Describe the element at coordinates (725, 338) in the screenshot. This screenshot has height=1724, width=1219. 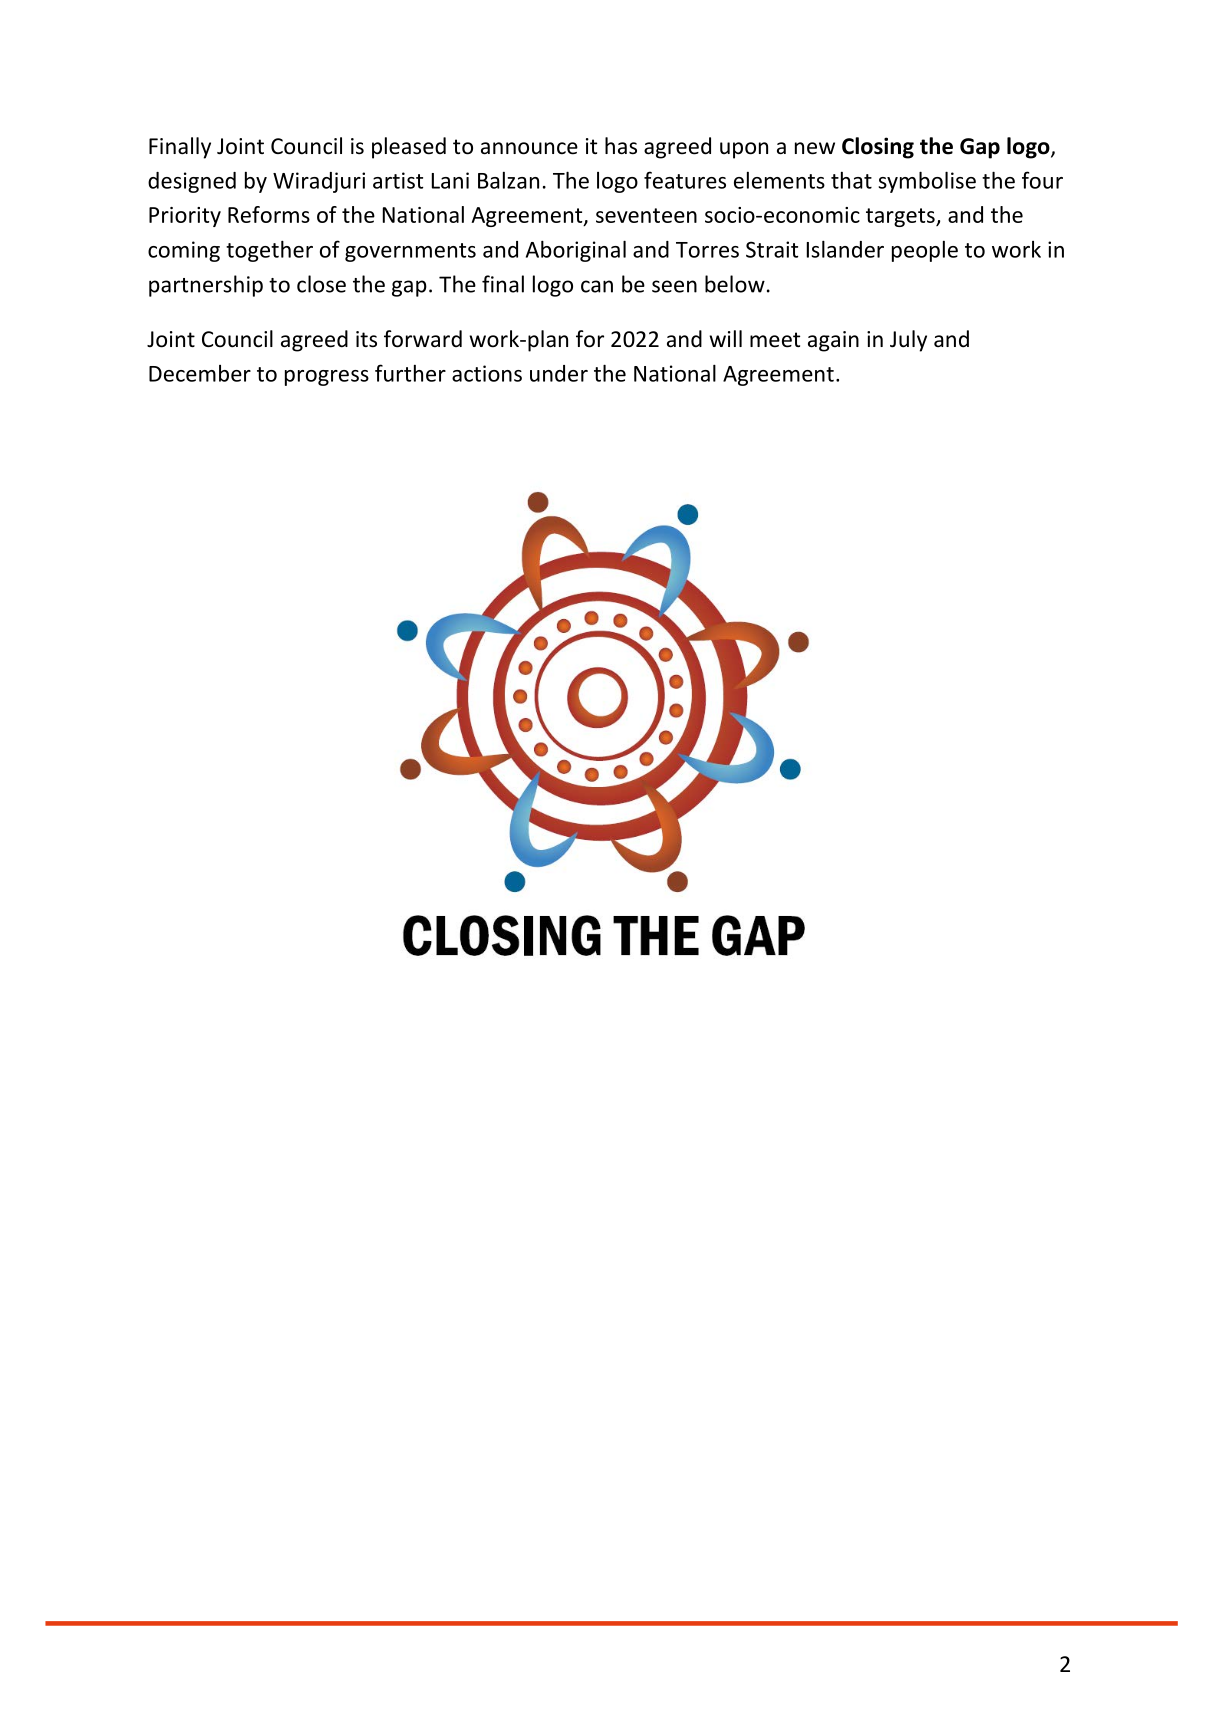
I see `will` at that location.
